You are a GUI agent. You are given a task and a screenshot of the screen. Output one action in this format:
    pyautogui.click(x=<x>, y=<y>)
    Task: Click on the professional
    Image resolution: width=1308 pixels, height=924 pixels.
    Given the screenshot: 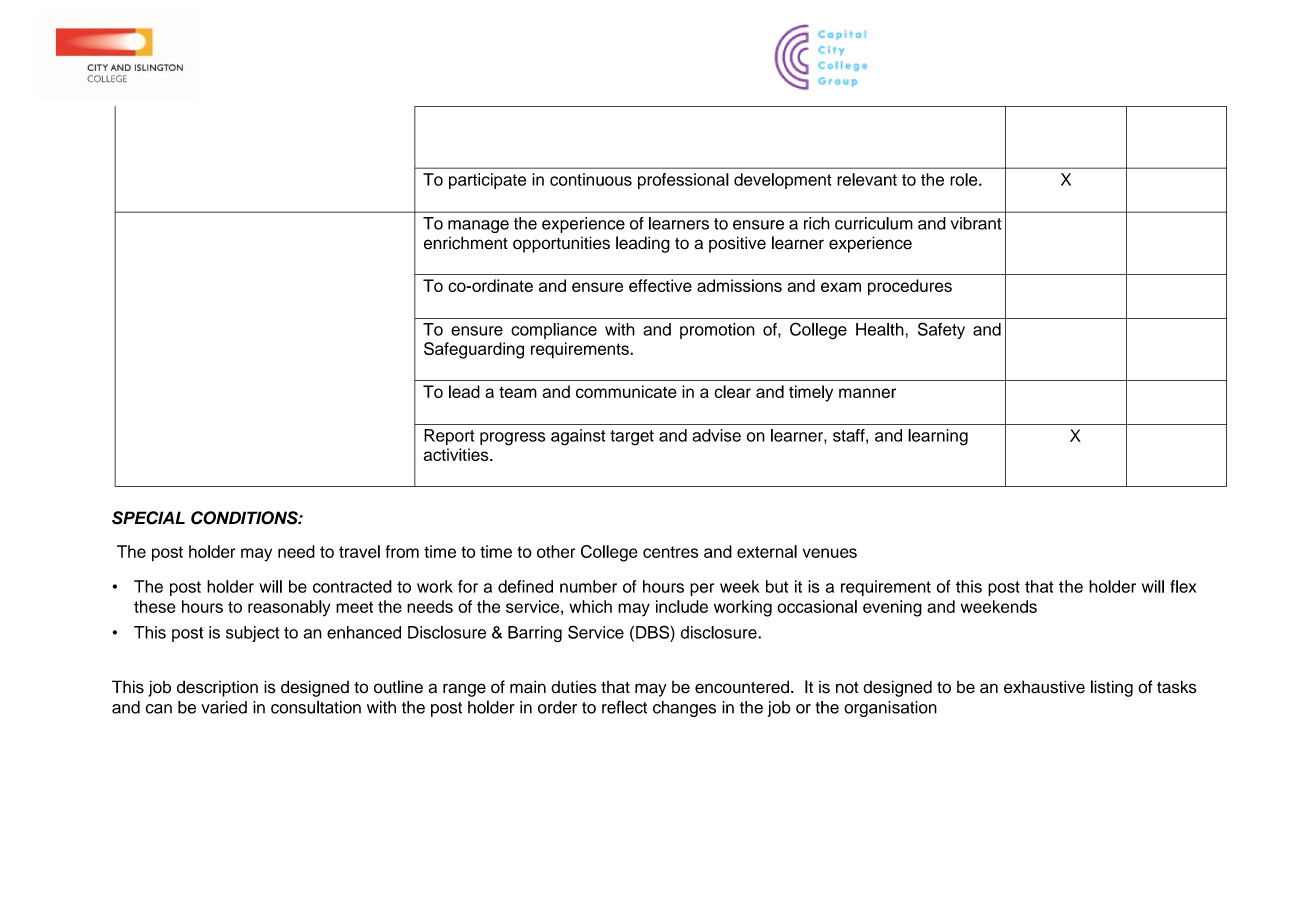 What is the action you would take?
    pyautogui.click(x=683, y=181)
